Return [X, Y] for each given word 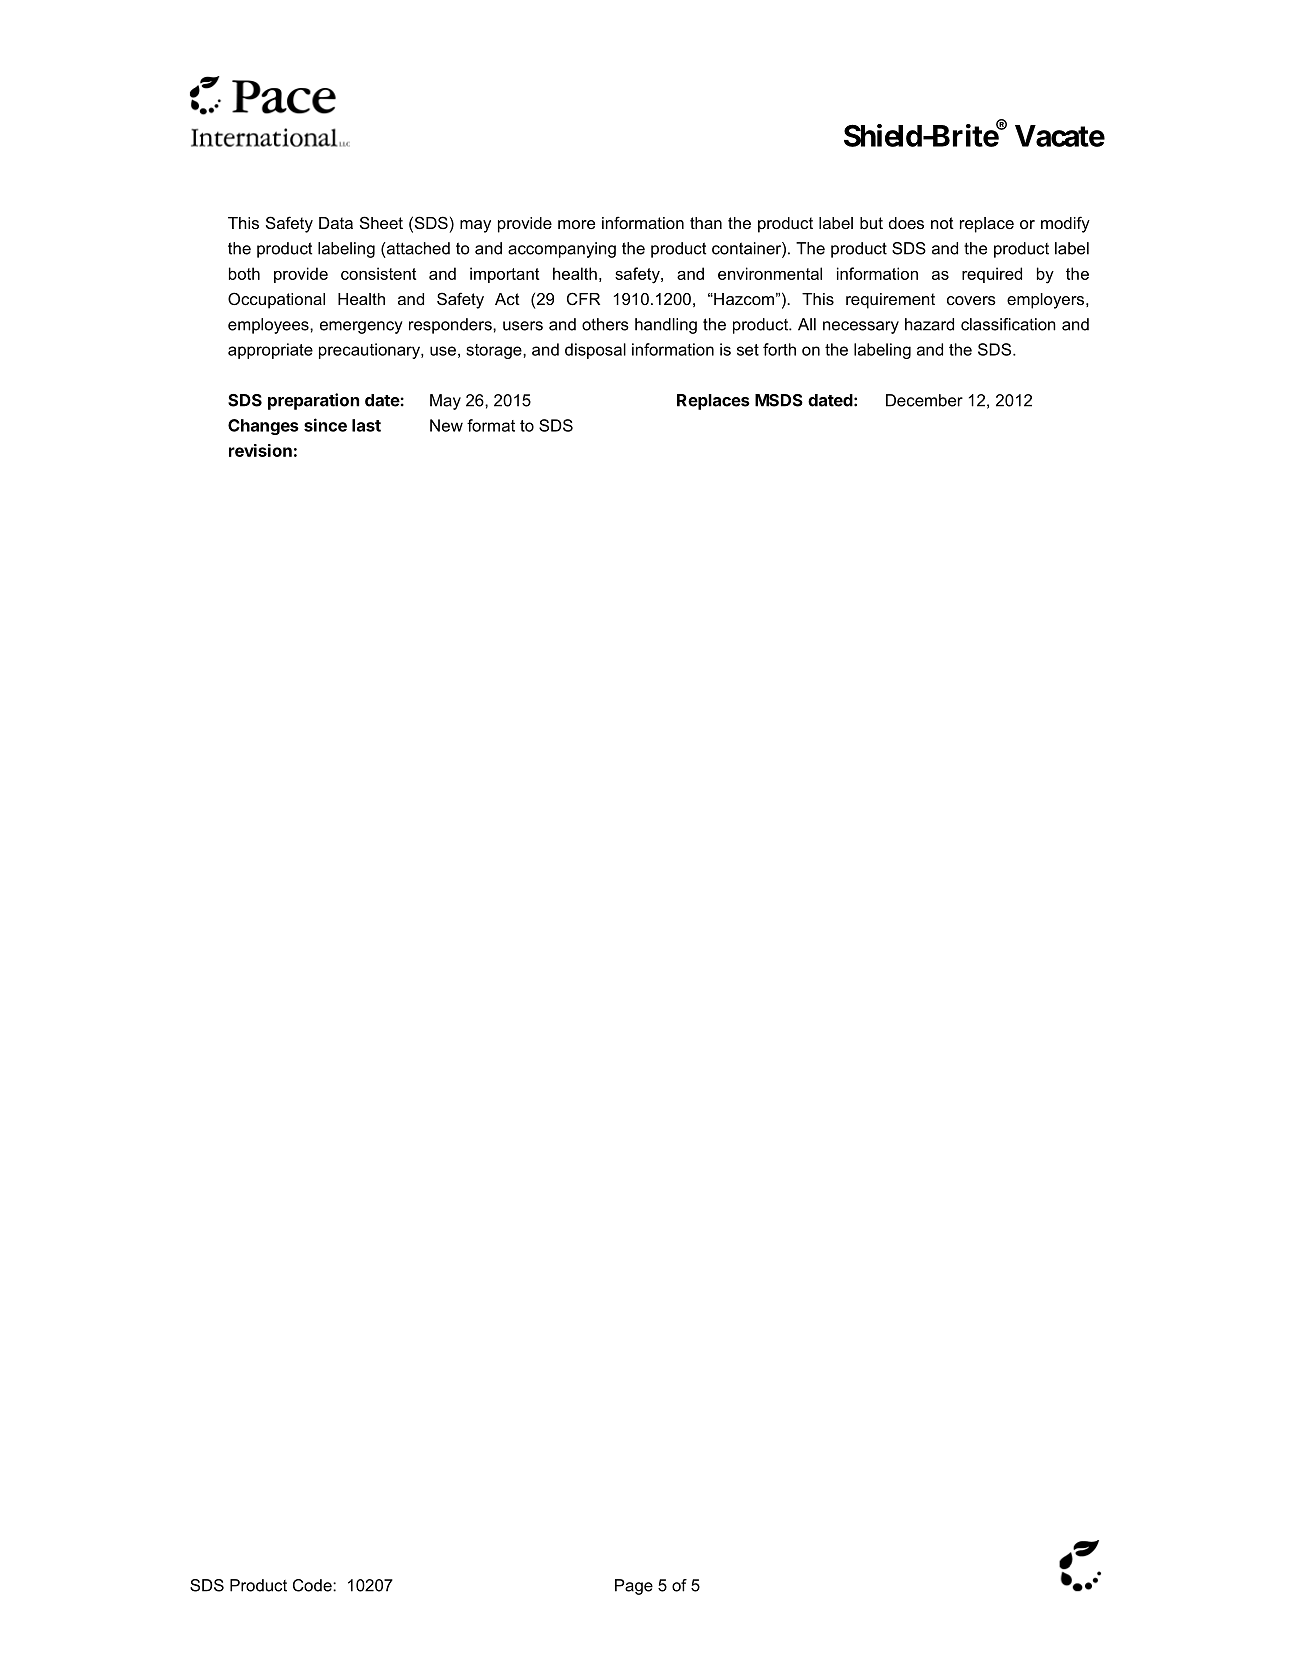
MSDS [779, 400]
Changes [263, 427]
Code [313, 1585]
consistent [378, 273]
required [992, 275]
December [924, 400]
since [325, 425]
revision [260, 450]
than [706, 223]
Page [634, 1587]
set [748, 350]
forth [779, 349]
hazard [929, 324]
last [366, 425]
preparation [313, 401]
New [446, 425]
